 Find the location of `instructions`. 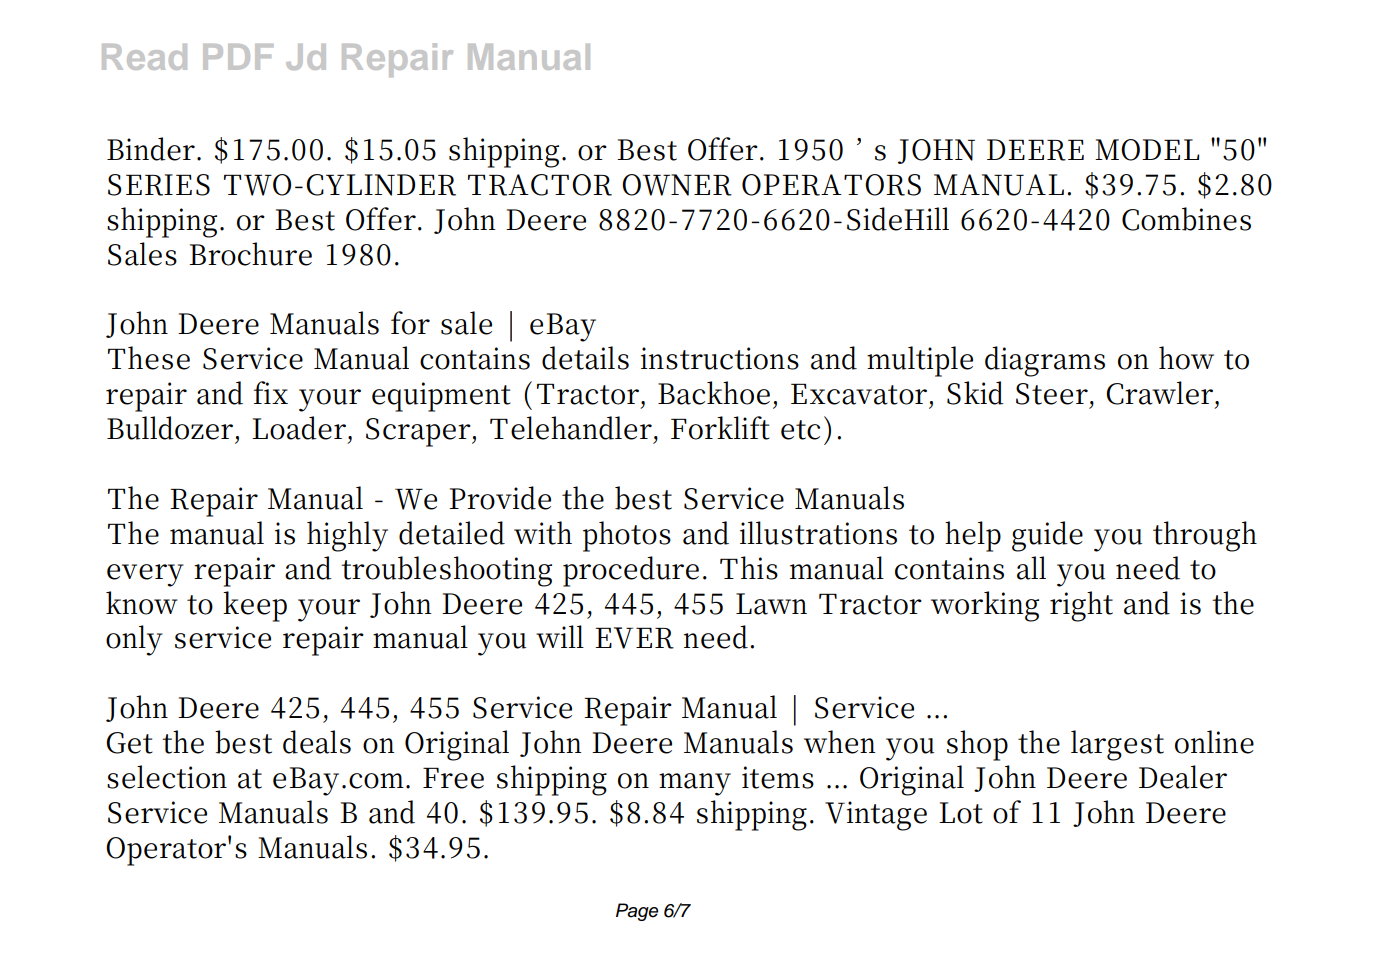

instructions is located at coordinates (720, 358).
